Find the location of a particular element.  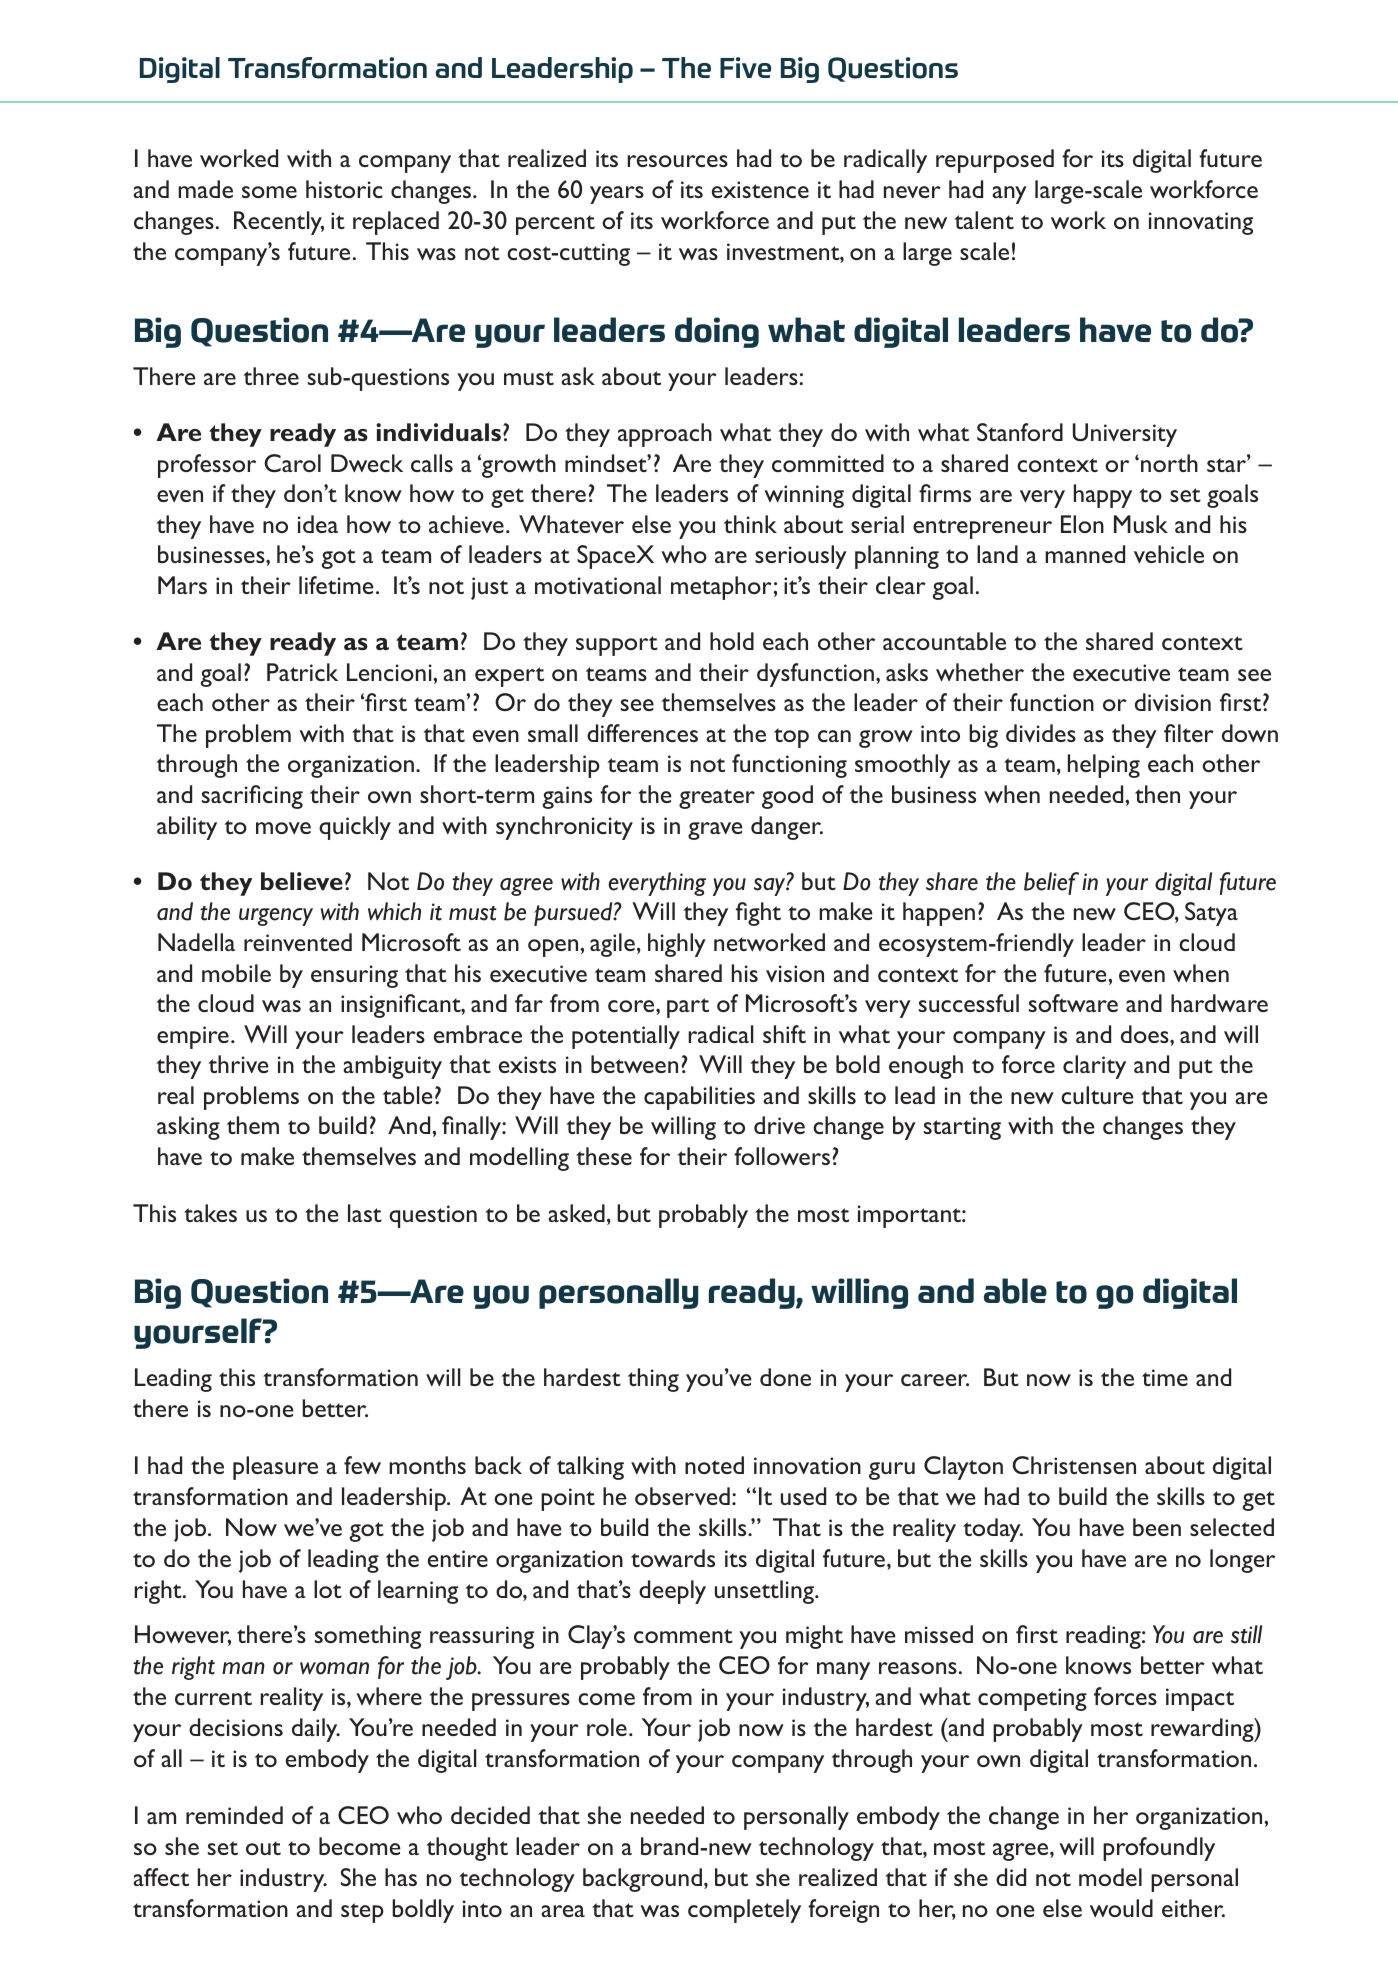

helping is located at coordinates (1104, 766).
